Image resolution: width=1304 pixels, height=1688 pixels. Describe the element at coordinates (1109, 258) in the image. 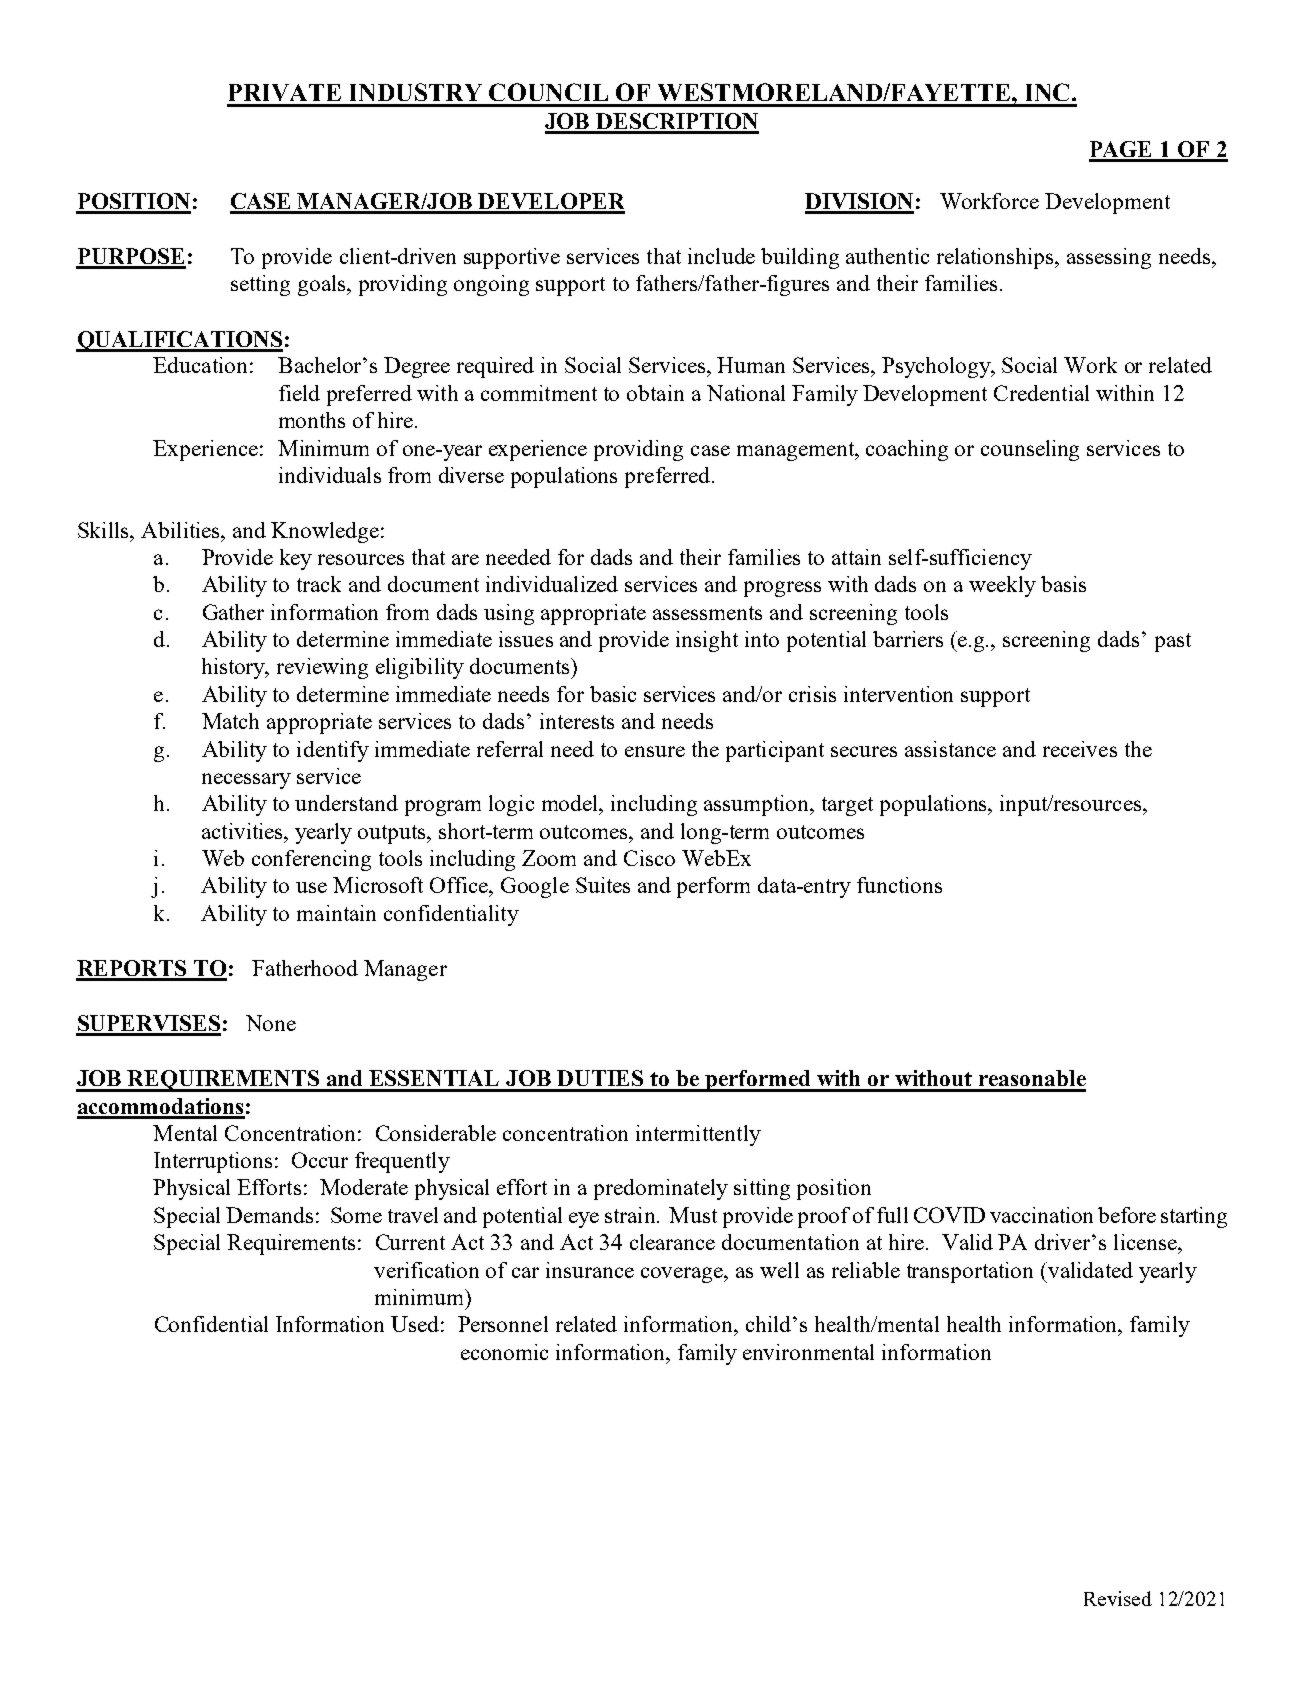

I see `assessing` at that location.
